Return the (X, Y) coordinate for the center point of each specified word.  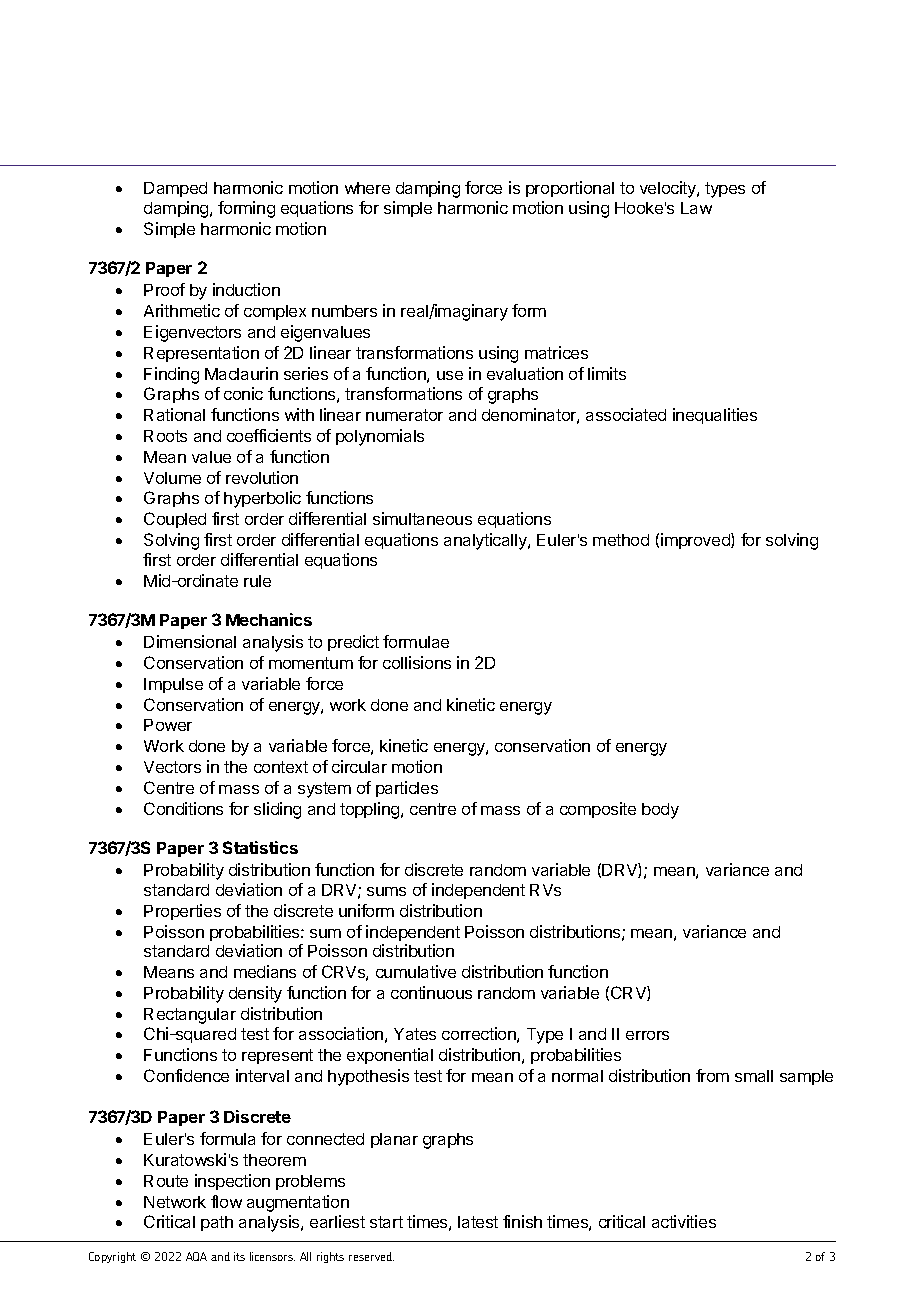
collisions (417, 662)
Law (696, 208)
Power (168, 725)
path (217, 1223)
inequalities (715, 416)
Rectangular (190, 1016)
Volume (172, 478)
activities (684, 1221)
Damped (175, 189)
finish (522, 1221)
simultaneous (422, 518)
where (367, 188)
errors (647, 1035)
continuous (431, 992)
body (660, 811)
